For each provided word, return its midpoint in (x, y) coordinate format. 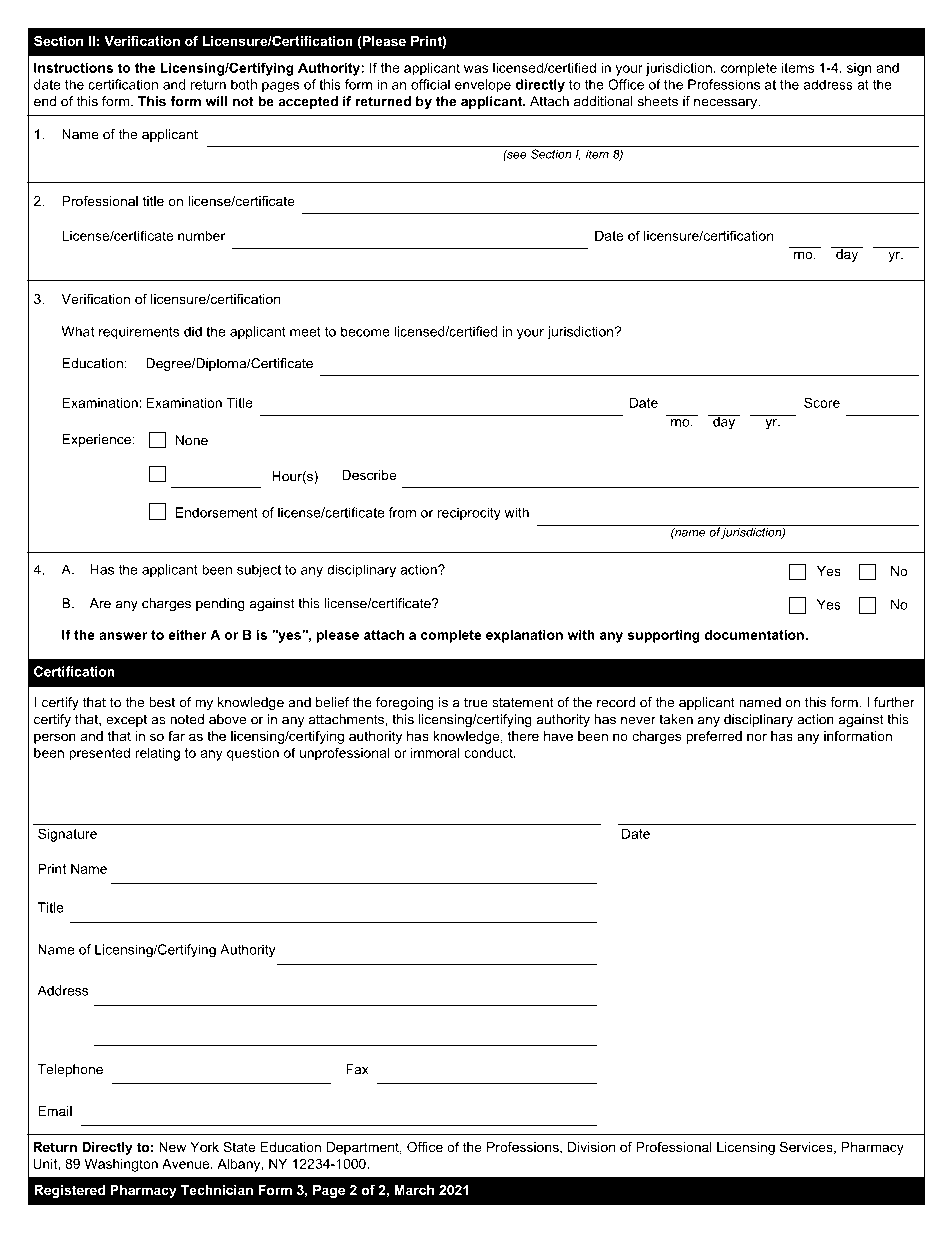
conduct (489, 752)
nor (757, 737)
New (172, 1147)
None (192, 440)
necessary (726, 104)
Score (822, 402)
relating (157, 754)
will (216, 101)
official (430, 84)
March (414, 1190)
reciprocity (469, 513)
